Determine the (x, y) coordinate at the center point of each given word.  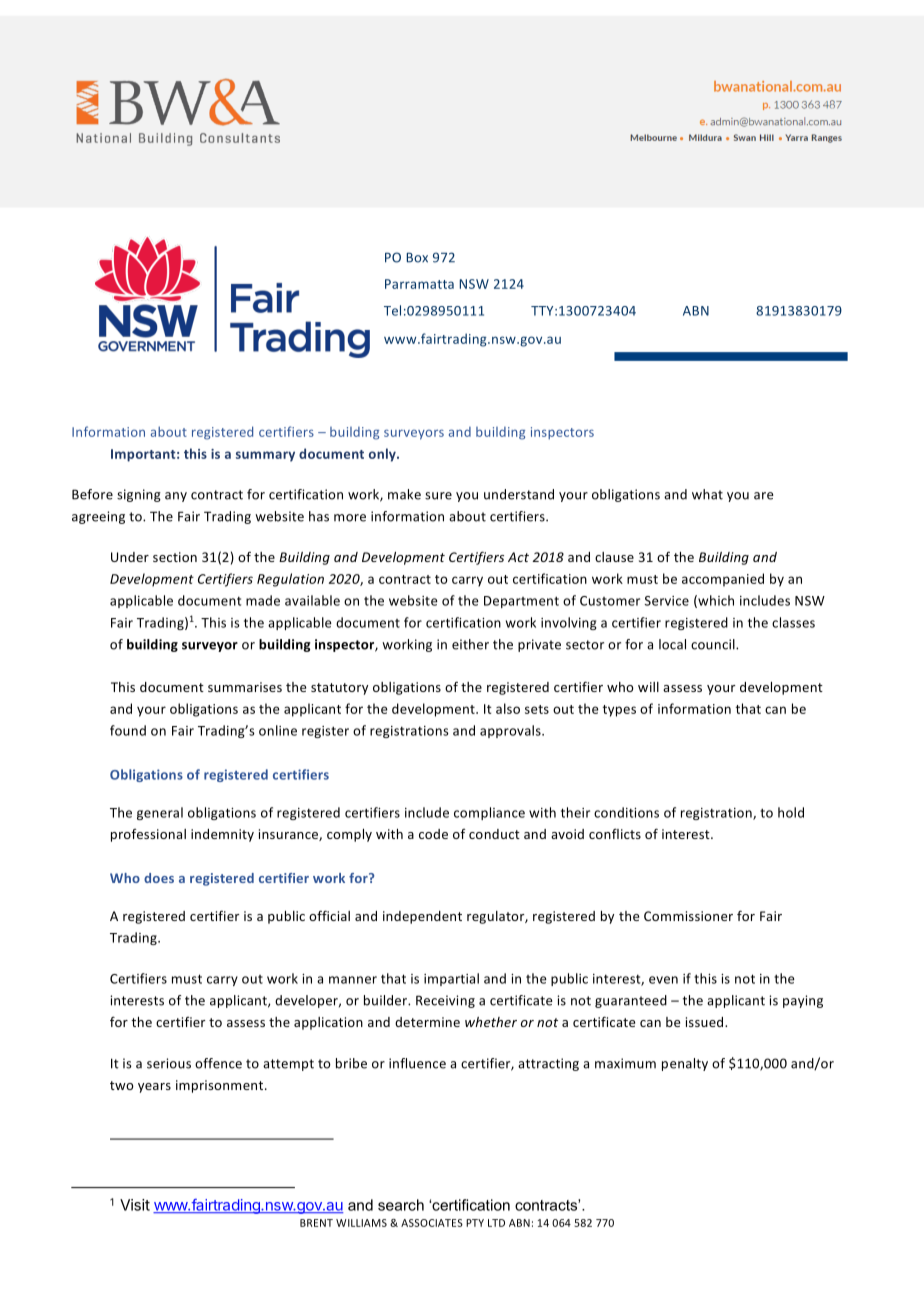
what (707, 494)
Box (417, 257)
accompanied (723, 580)
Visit (135, 1205)
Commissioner (688, 916)
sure (438, 496)
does (159, 878)
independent (422, 917)
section (175, 557)
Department (521, 602)
